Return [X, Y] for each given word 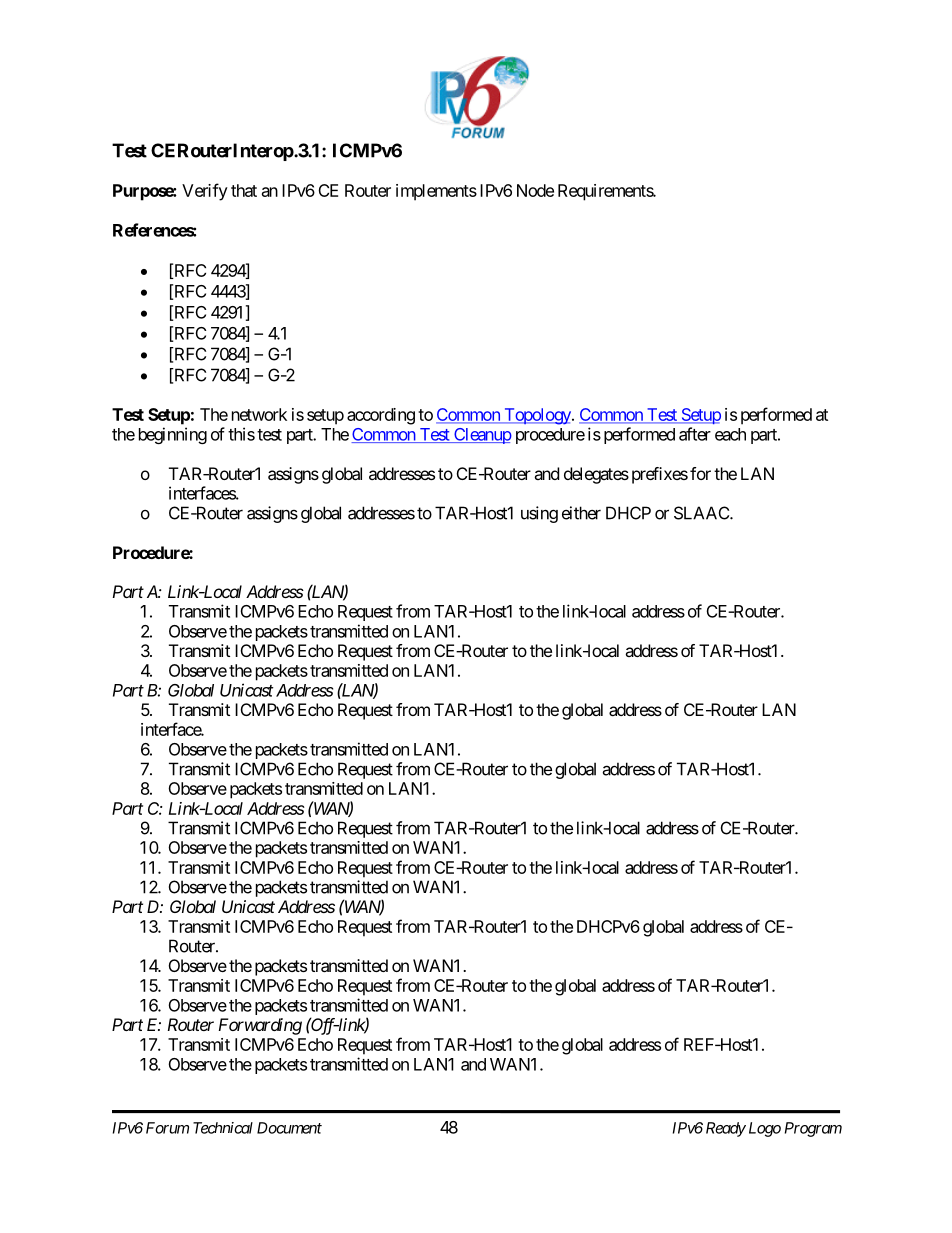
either [581, 513]
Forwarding [260, 1026]
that [244, 190]
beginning [173, 435]
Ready [726, 1129]
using [539, 514]
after [695, 434]
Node [535, 190]
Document [289, 1128]
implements [436, 192]
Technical [223, 1128]
